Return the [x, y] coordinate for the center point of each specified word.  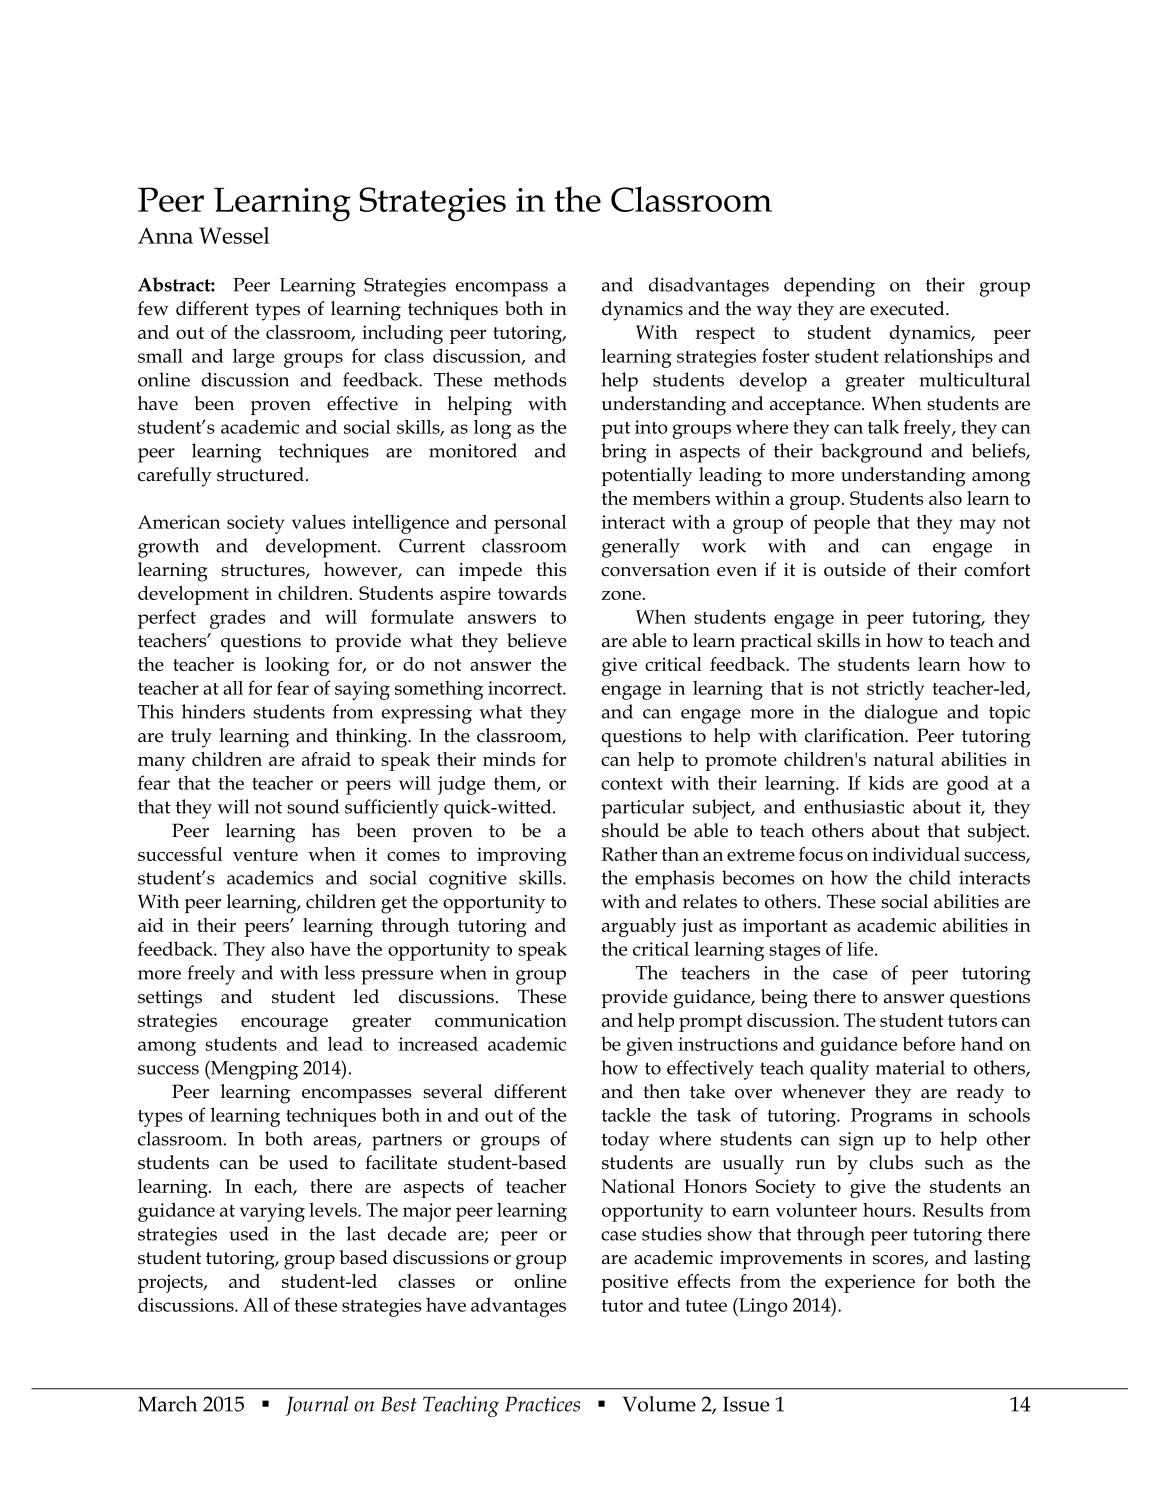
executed [908, 308]
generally [641, 548]
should [630, 830]
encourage [284, 1024]
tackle [626, 1115]
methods [530, 379]
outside [855, 569]
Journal [317, 1406]
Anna [165, 235]
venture [265, 855]
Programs [891, 1117]
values [318, 522]
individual [916, 854]
